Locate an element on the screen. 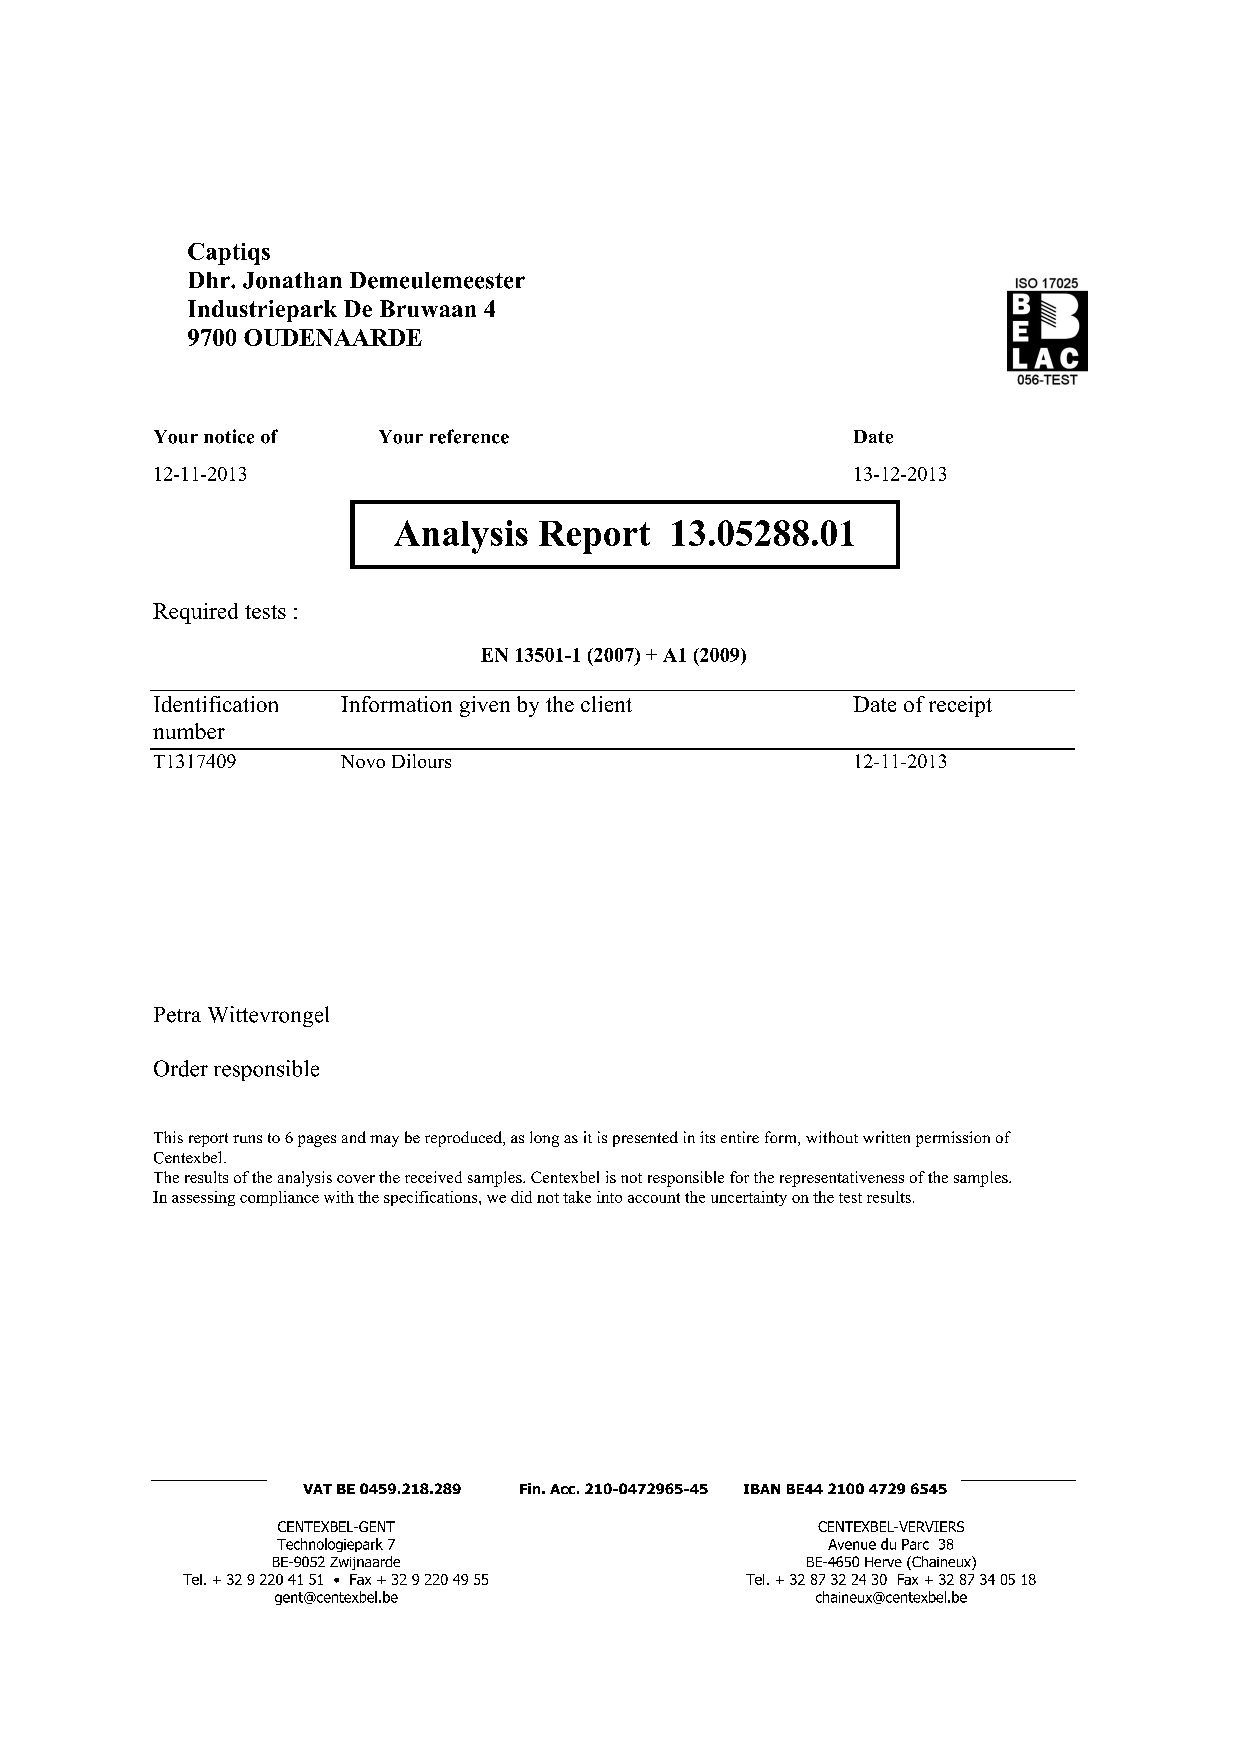  Jonathan is located at coordinates (292, 280).
